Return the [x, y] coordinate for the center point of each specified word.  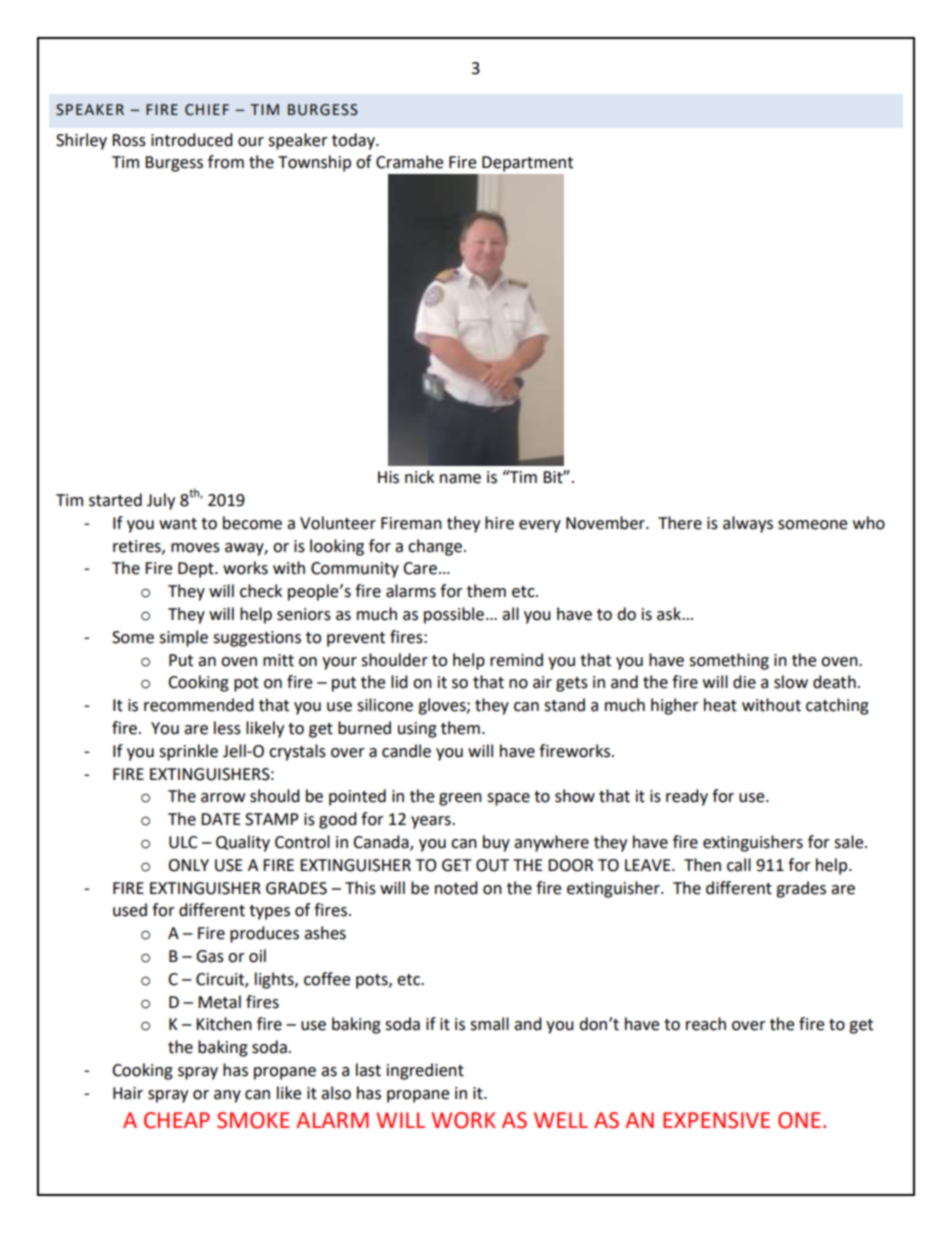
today [354, 141]
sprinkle [188, 752]
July [161, 501]
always [748, 524]
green [460, 799]
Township [314, 163]
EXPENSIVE [716, 1120]
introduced [192, 140]
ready [687, 797]
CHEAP [177, 1120]
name [460, 479]
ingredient [425, 1071]
